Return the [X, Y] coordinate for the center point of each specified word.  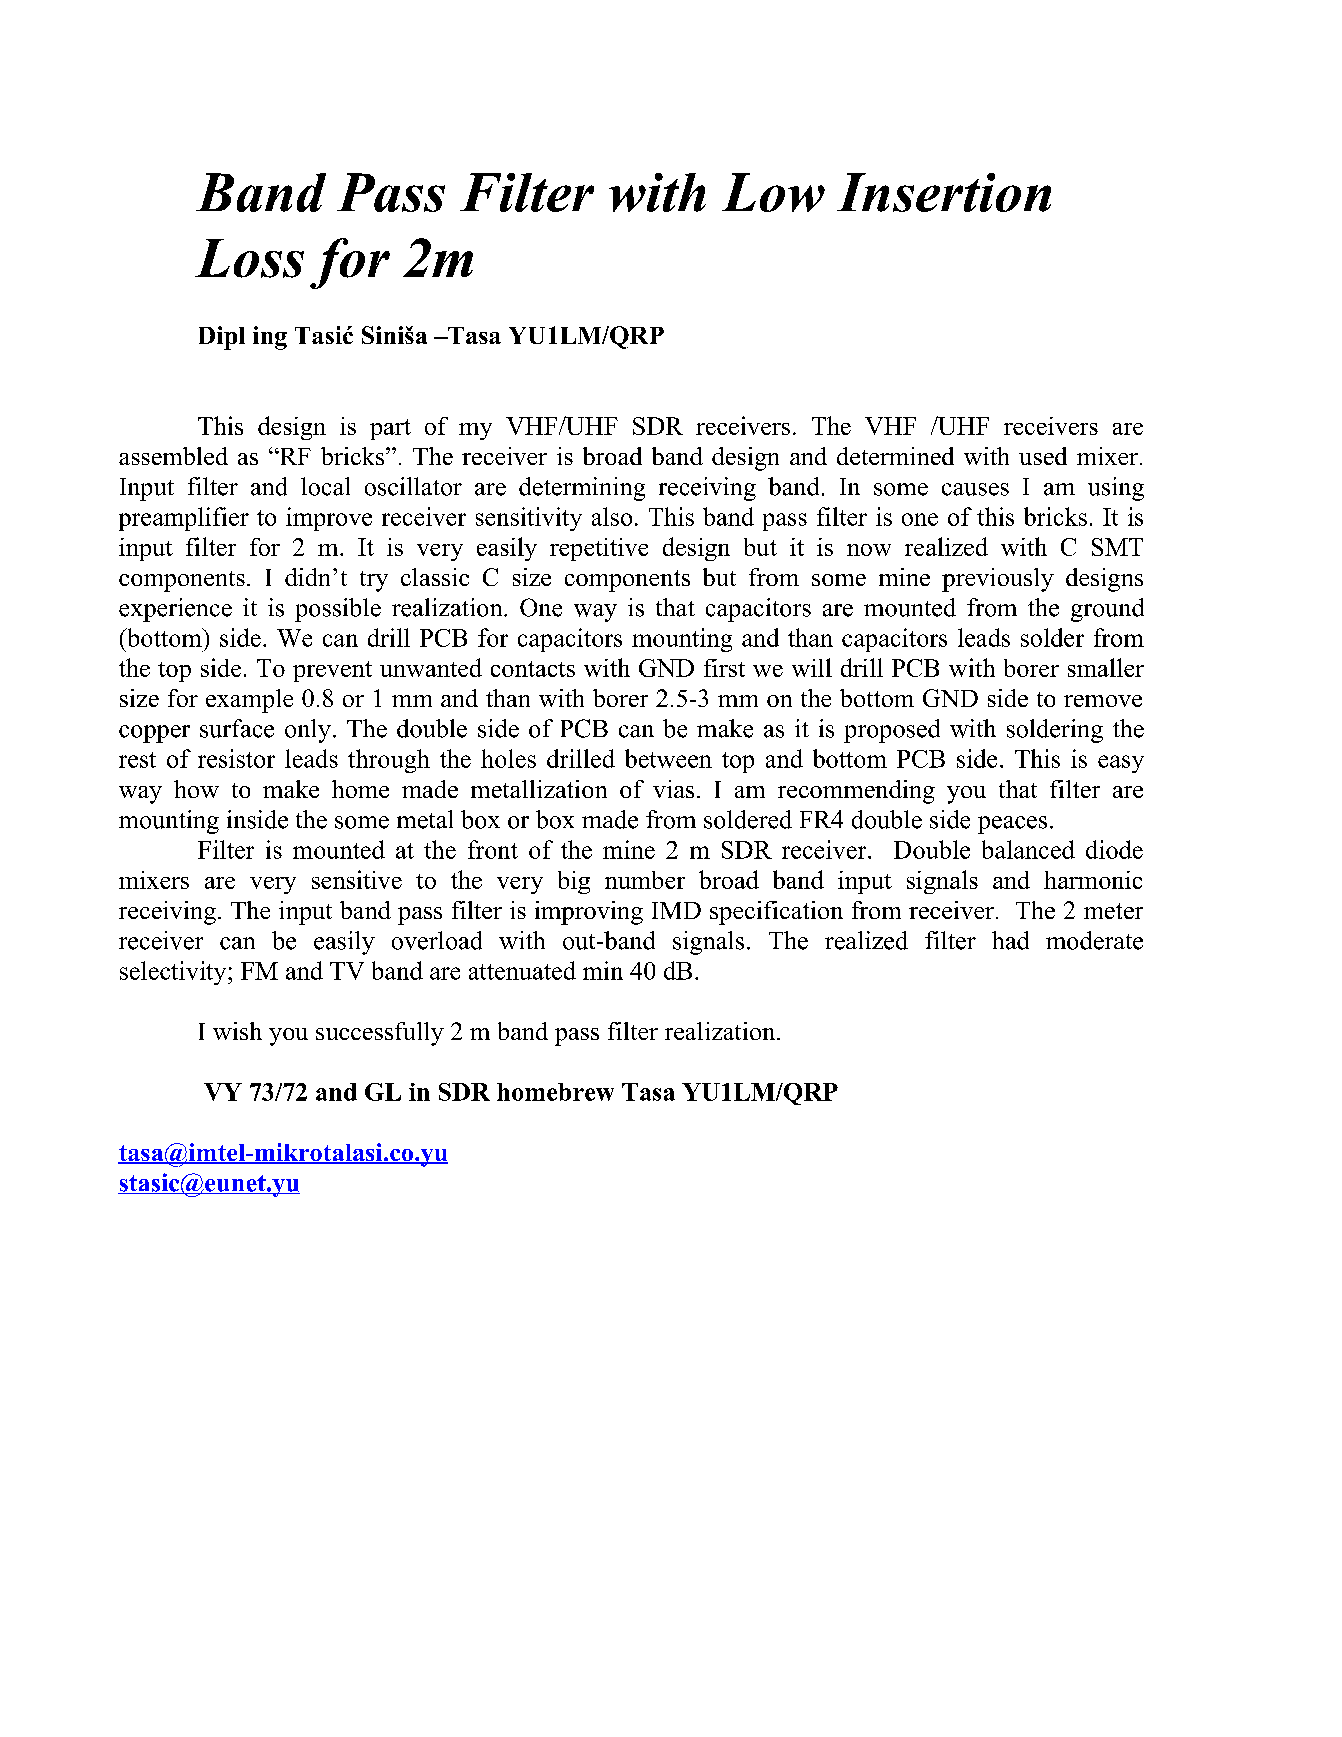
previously [998, 580]
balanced [1028, 849]
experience [175, 610]
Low [773, 192]
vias [673, 789]
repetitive [599, 549]
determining [582, 489]
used [1043, 456]
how [196, 789]
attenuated [522, 970]
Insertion [944, 192]
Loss [249, 258]
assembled [173, 456]
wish [237, 1031]
